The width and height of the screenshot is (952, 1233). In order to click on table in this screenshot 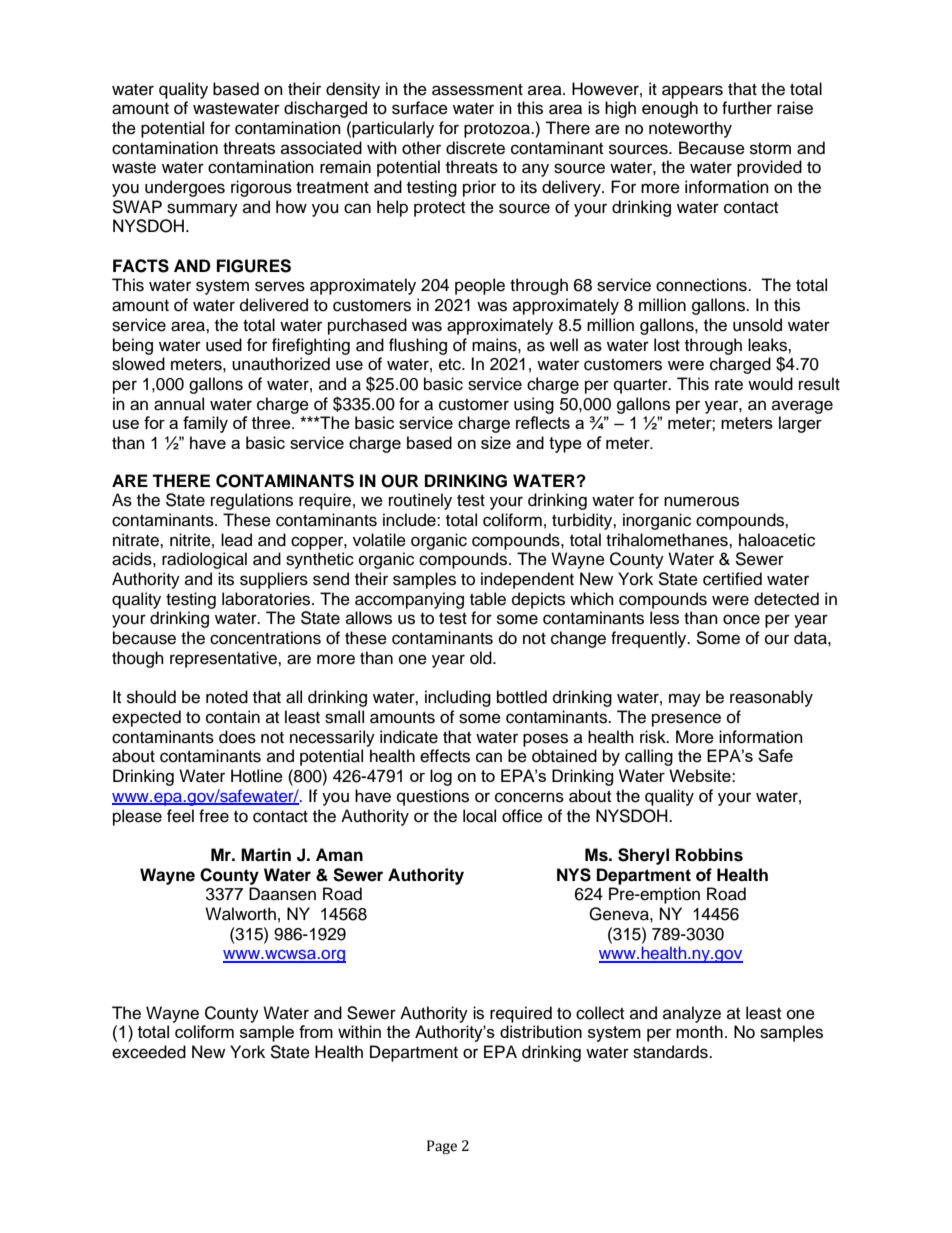, I will do `click(488, 599)`.
